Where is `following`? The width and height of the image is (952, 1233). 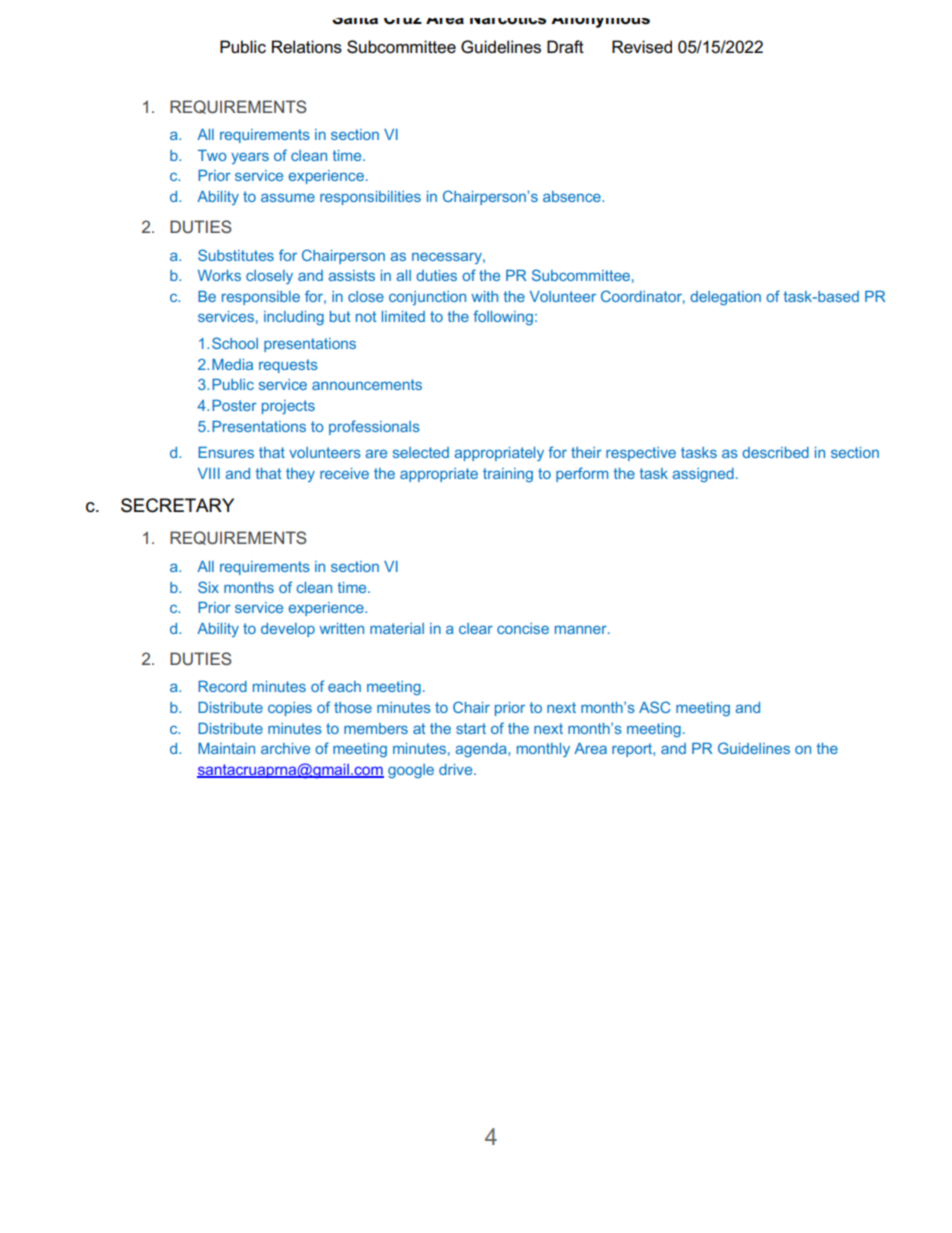 following is located at coordinates (503, 317).
